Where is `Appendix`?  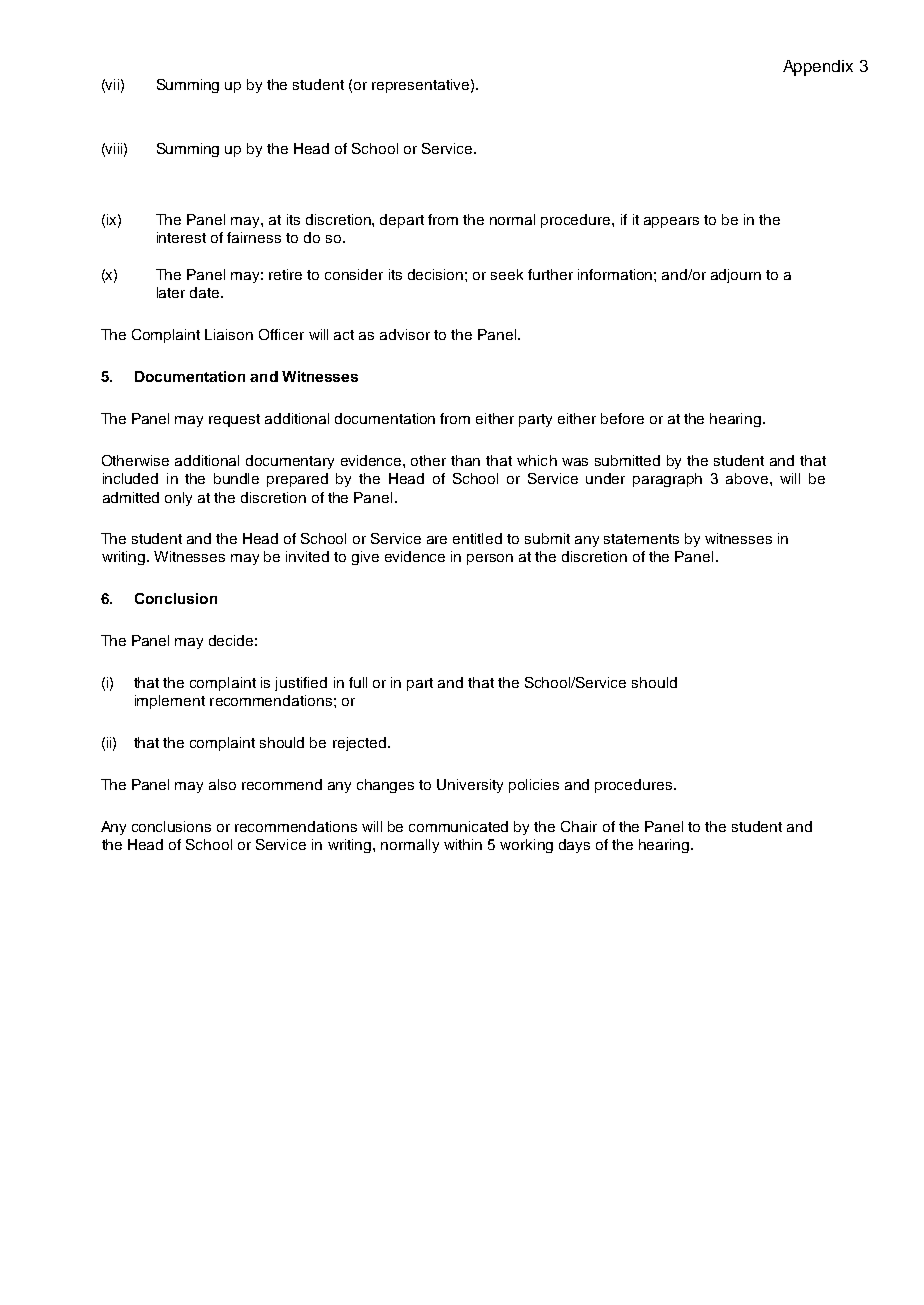 Appendix is located at coordinates (818, 68).
